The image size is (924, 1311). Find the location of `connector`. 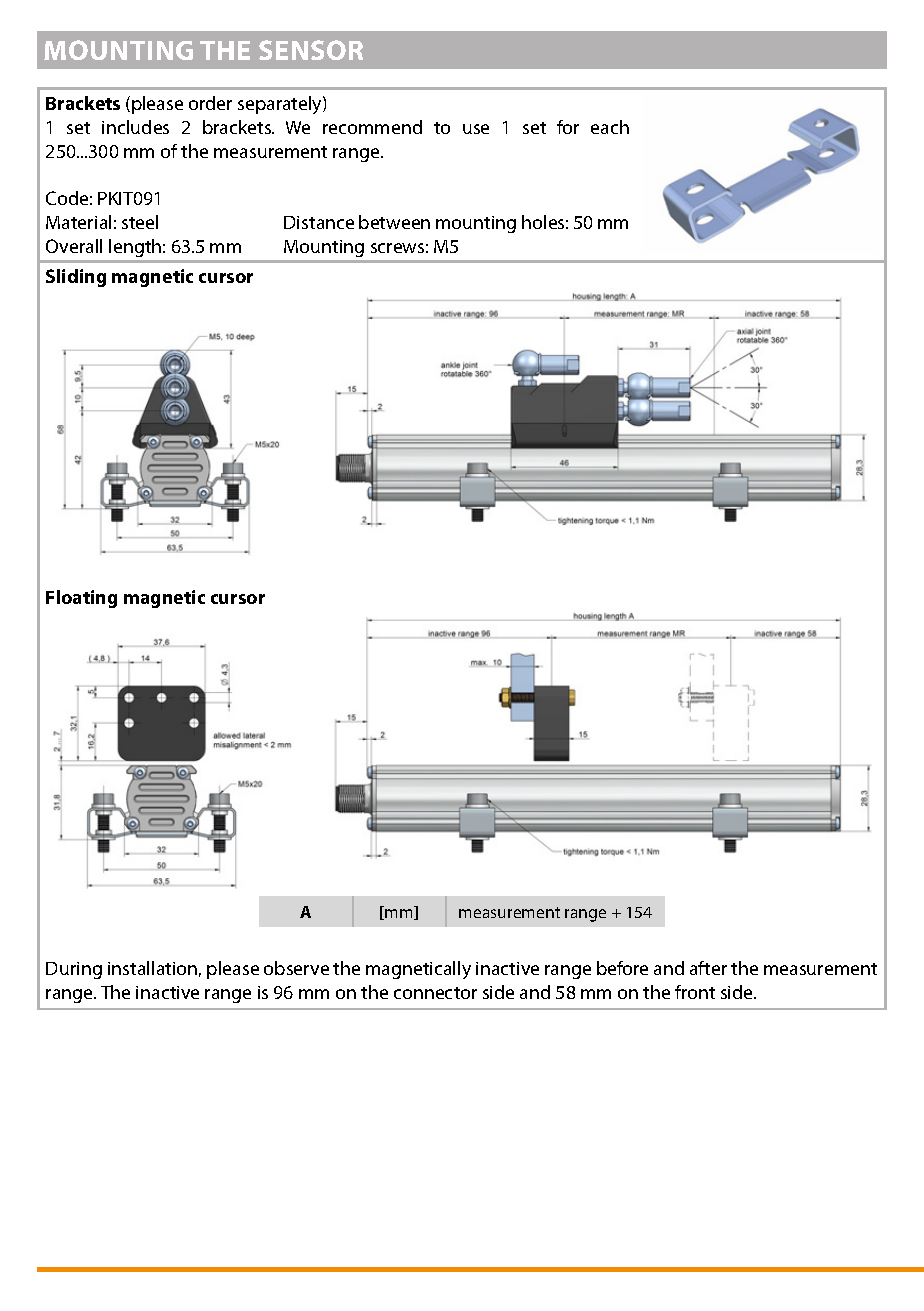

connector is located at coordinates (435, 993).
